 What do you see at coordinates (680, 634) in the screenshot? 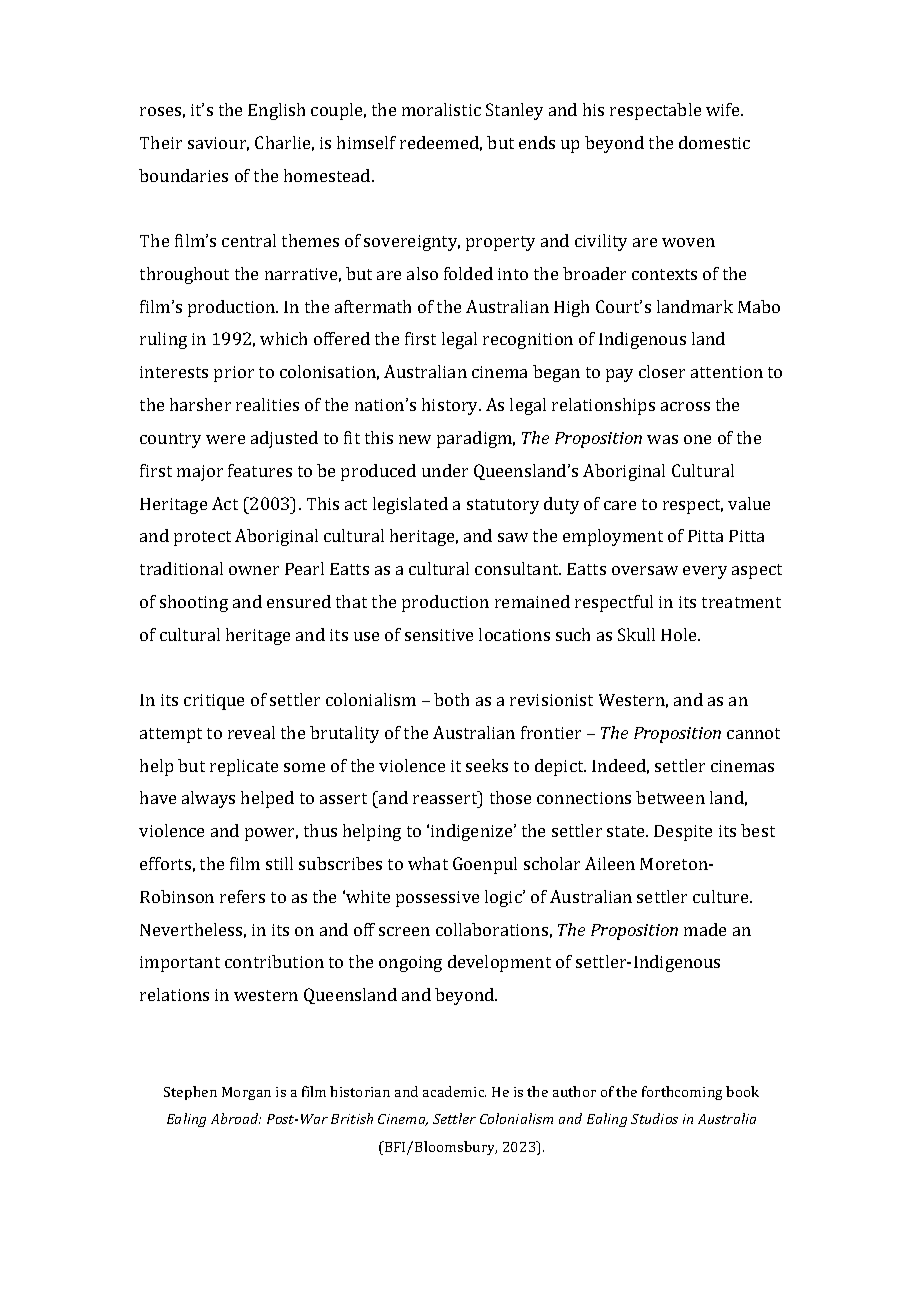
I see `Hole` at bounding box center [680, 634].
